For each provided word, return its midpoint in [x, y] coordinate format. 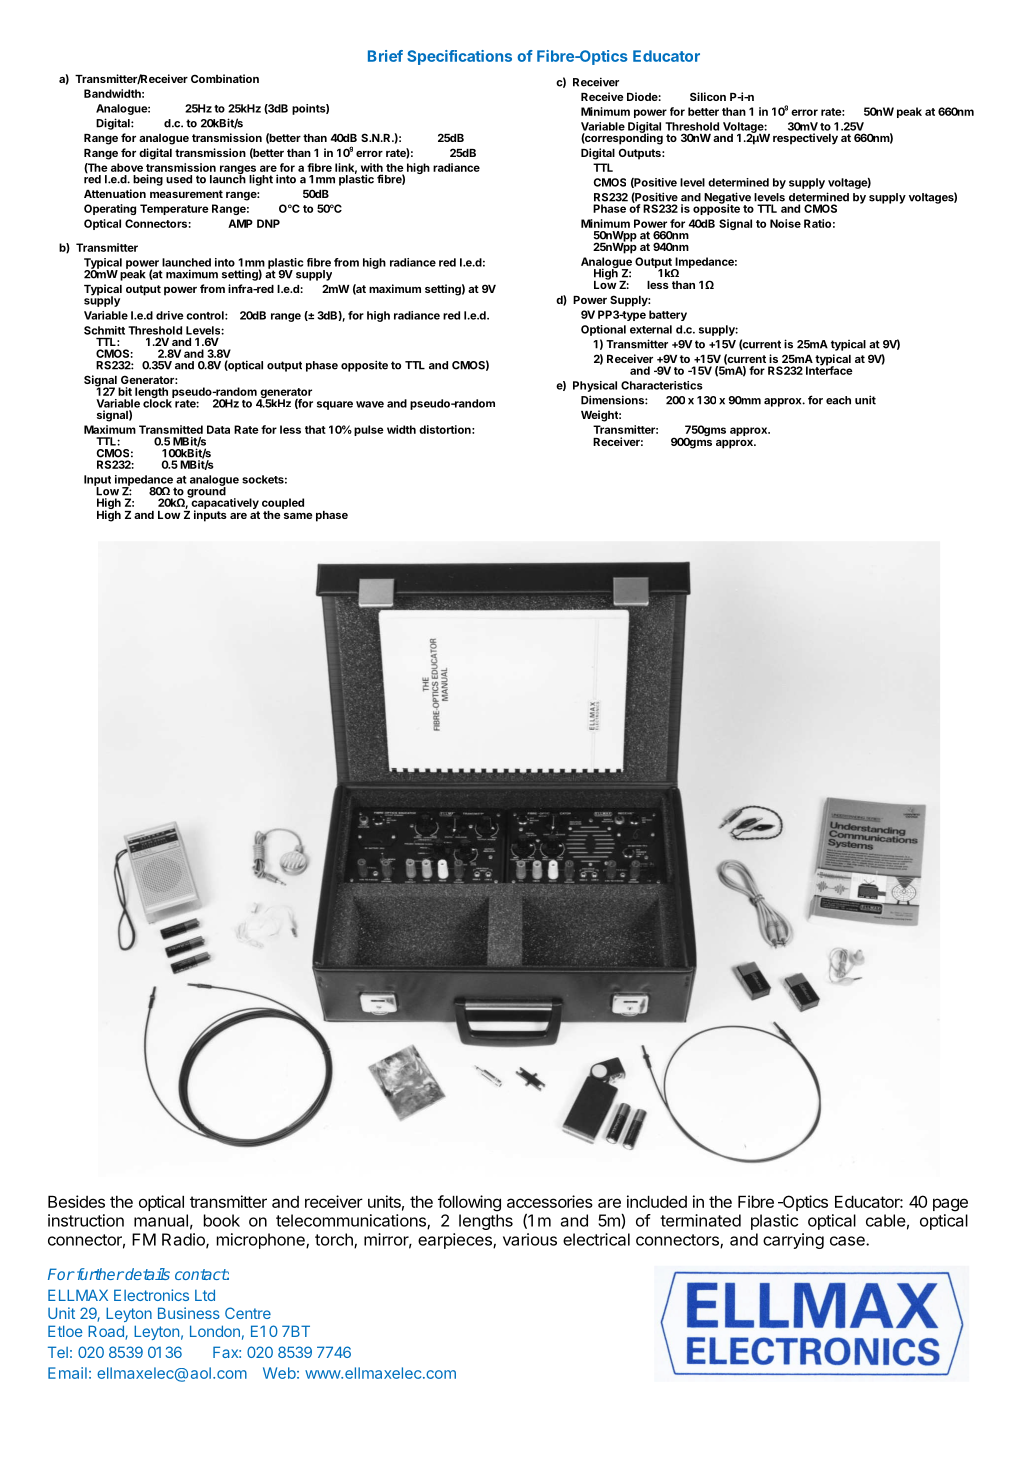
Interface [829, 369]
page [950, 1205]
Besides [76, 1201]
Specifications [459, 57]
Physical [595, 386]
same [298, 516]
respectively [805, 139]
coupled [283, 505]
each [838, 400]
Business [189, 1313]
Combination [225, 78]
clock [158, 402]
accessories [550, 1201]
